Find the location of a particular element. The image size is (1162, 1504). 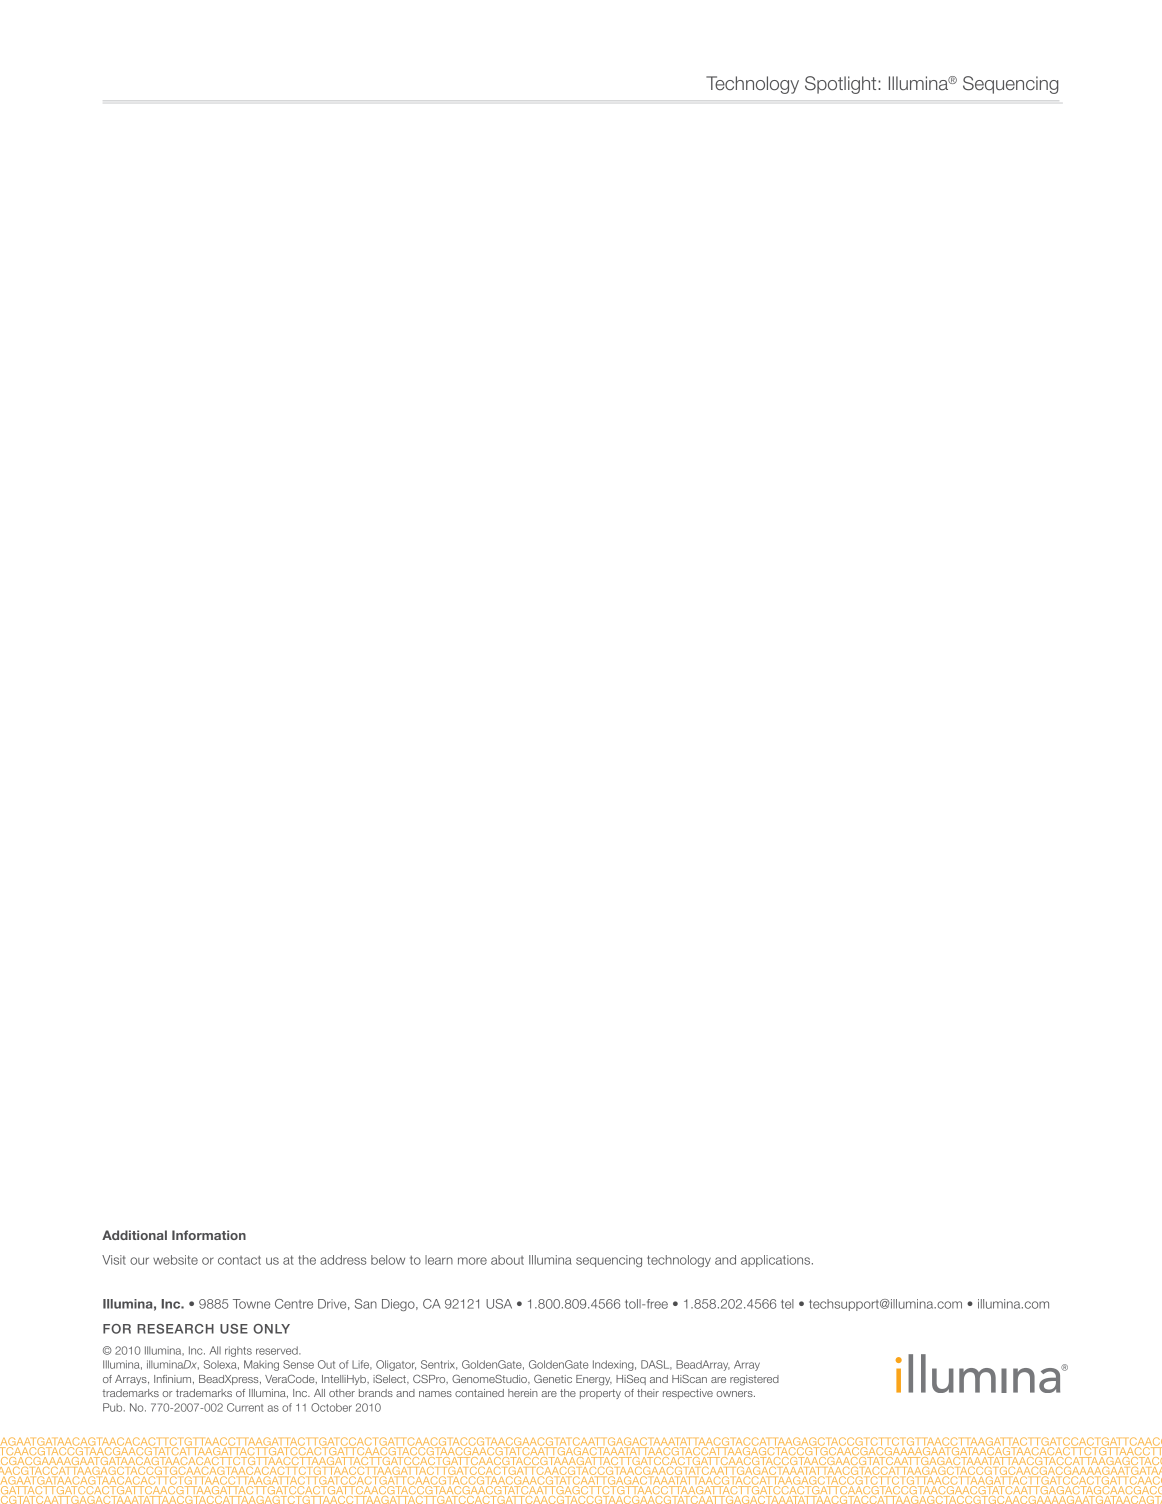

USA is located at coordinates (499, 1304).
